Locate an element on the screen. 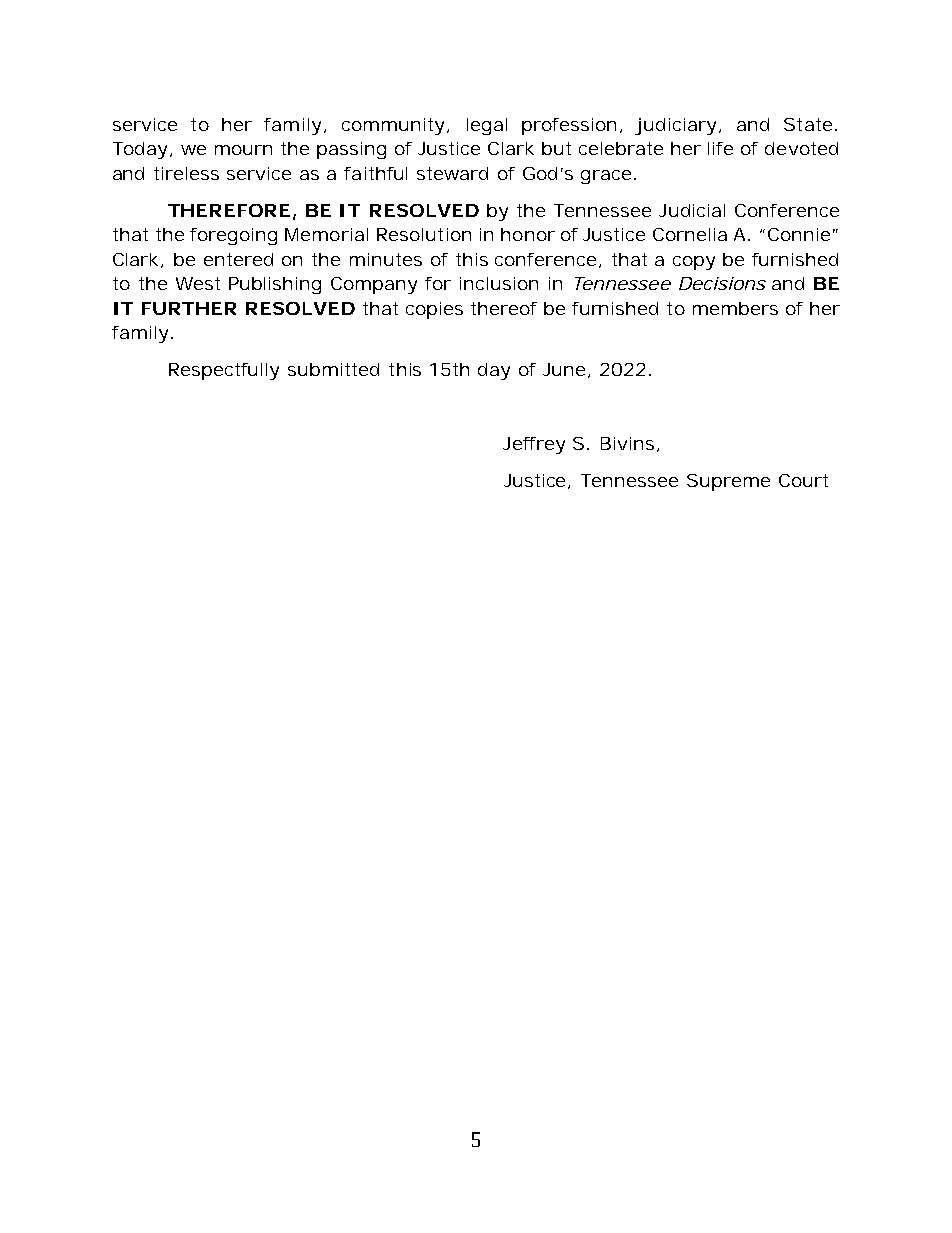 The width and height of the screenshot is (952, 1233). faithful is located at coordinates (375, 173).
